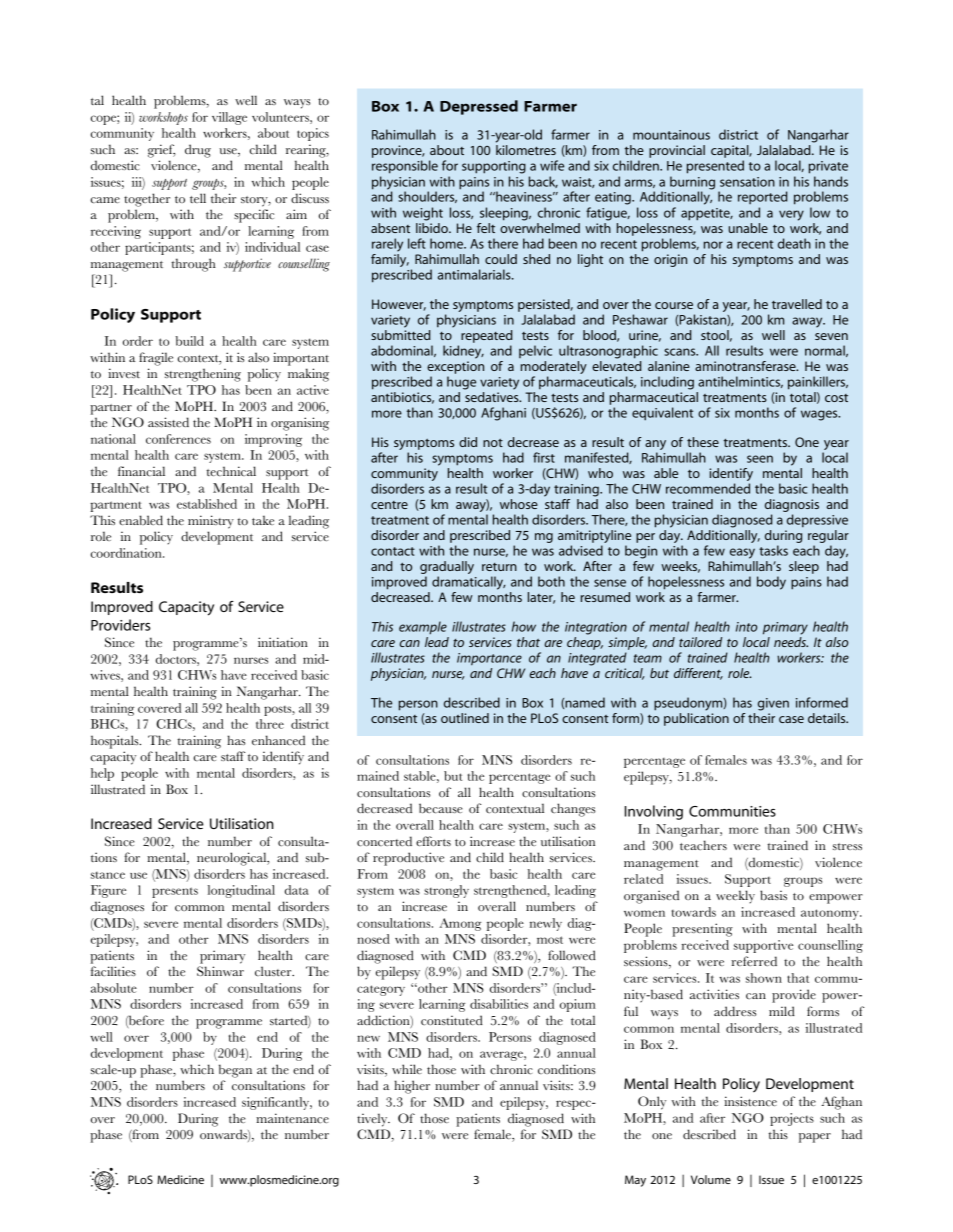 Image resolution: width=953 pixels, height=1232 pixels. I want to click on strengthening, so click(203, 375).
